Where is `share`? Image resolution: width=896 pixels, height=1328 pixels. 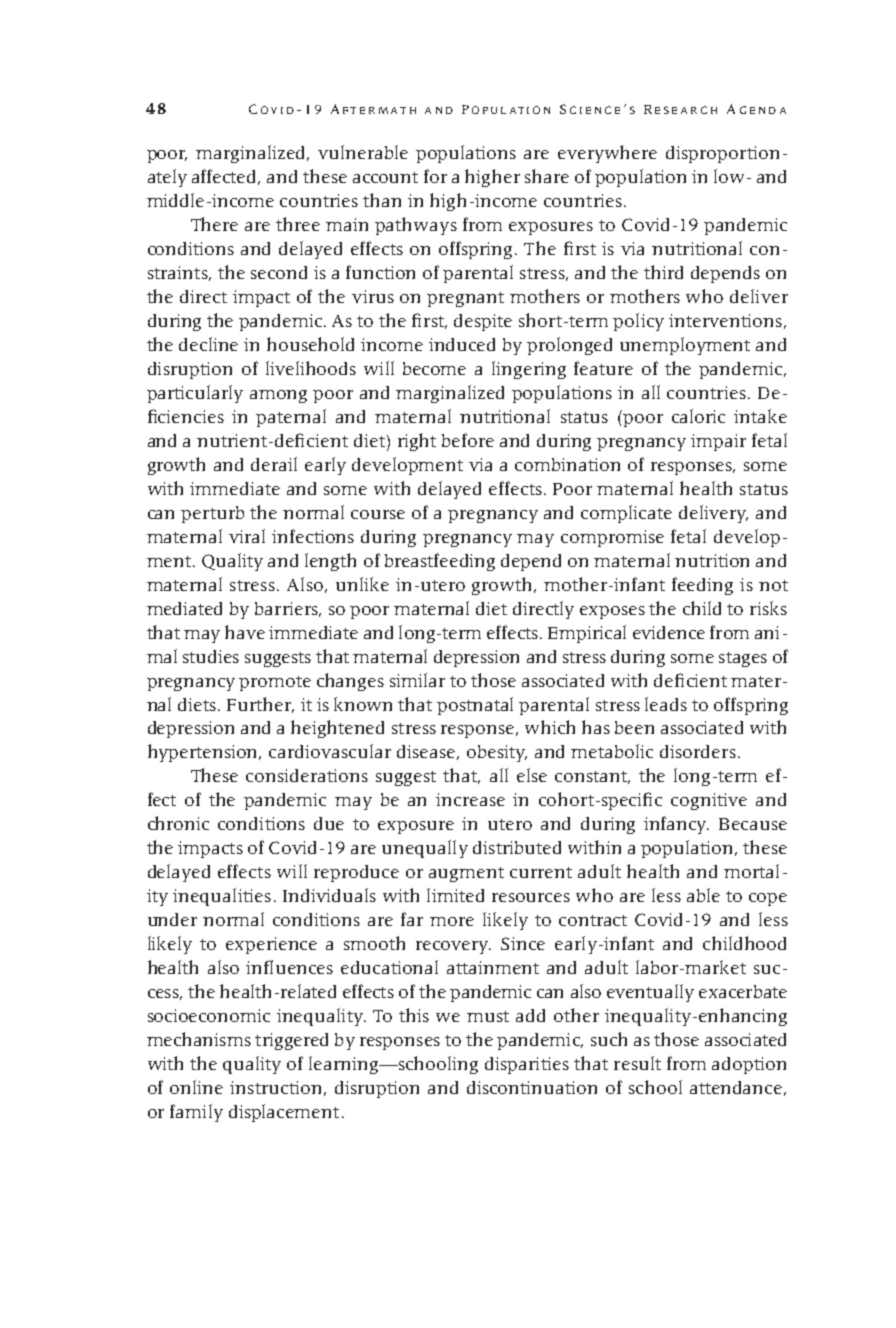
share is located at coordinates (547, 176).
